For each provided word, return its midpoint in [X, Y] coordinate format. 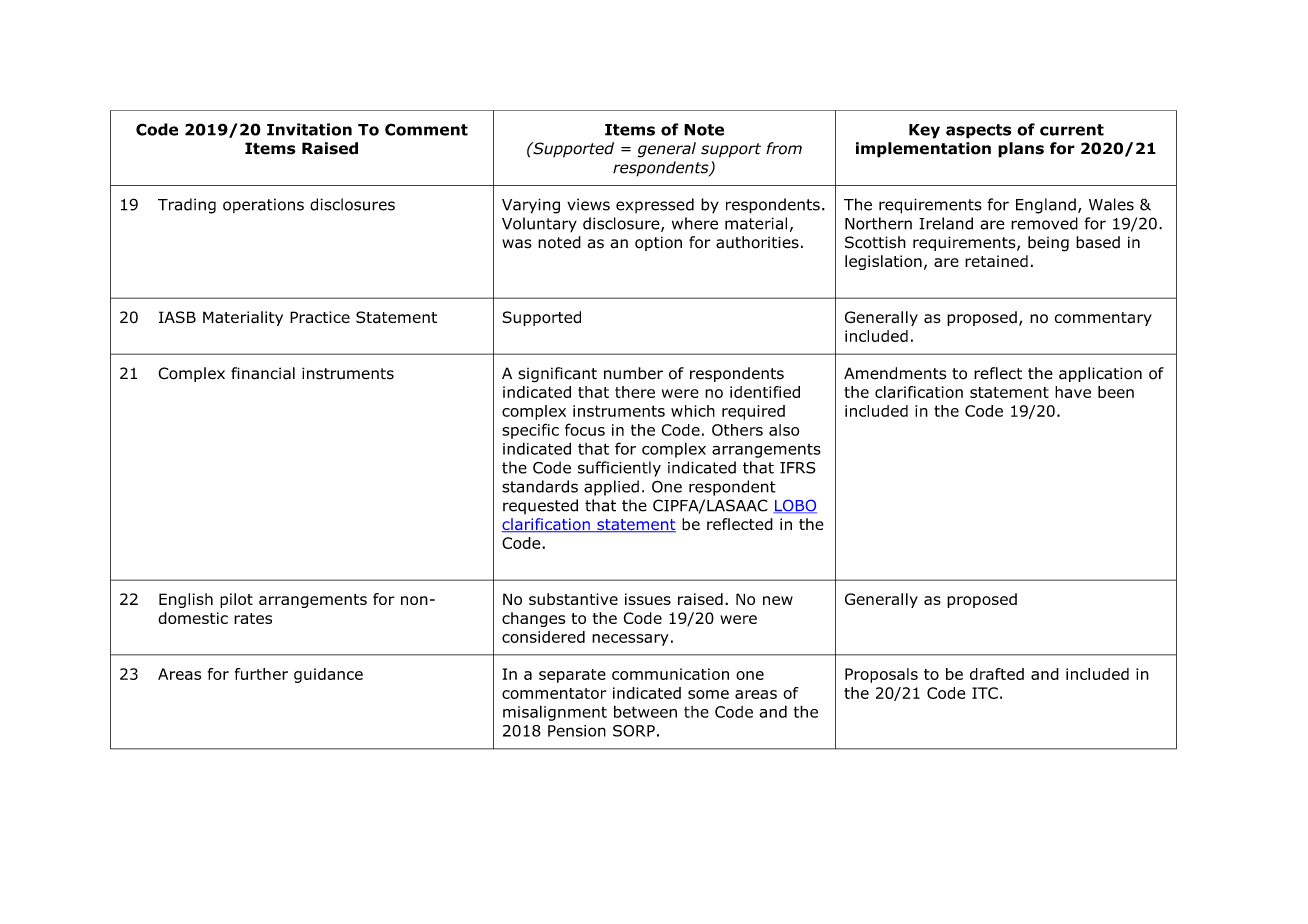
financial [263, 373]
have [1073, 392]
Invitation [309, 129]
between [645, 711]
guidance [328, 675]
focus [585, 429]
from [784, 148]
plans [1021, 150]
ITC [985, 693]
